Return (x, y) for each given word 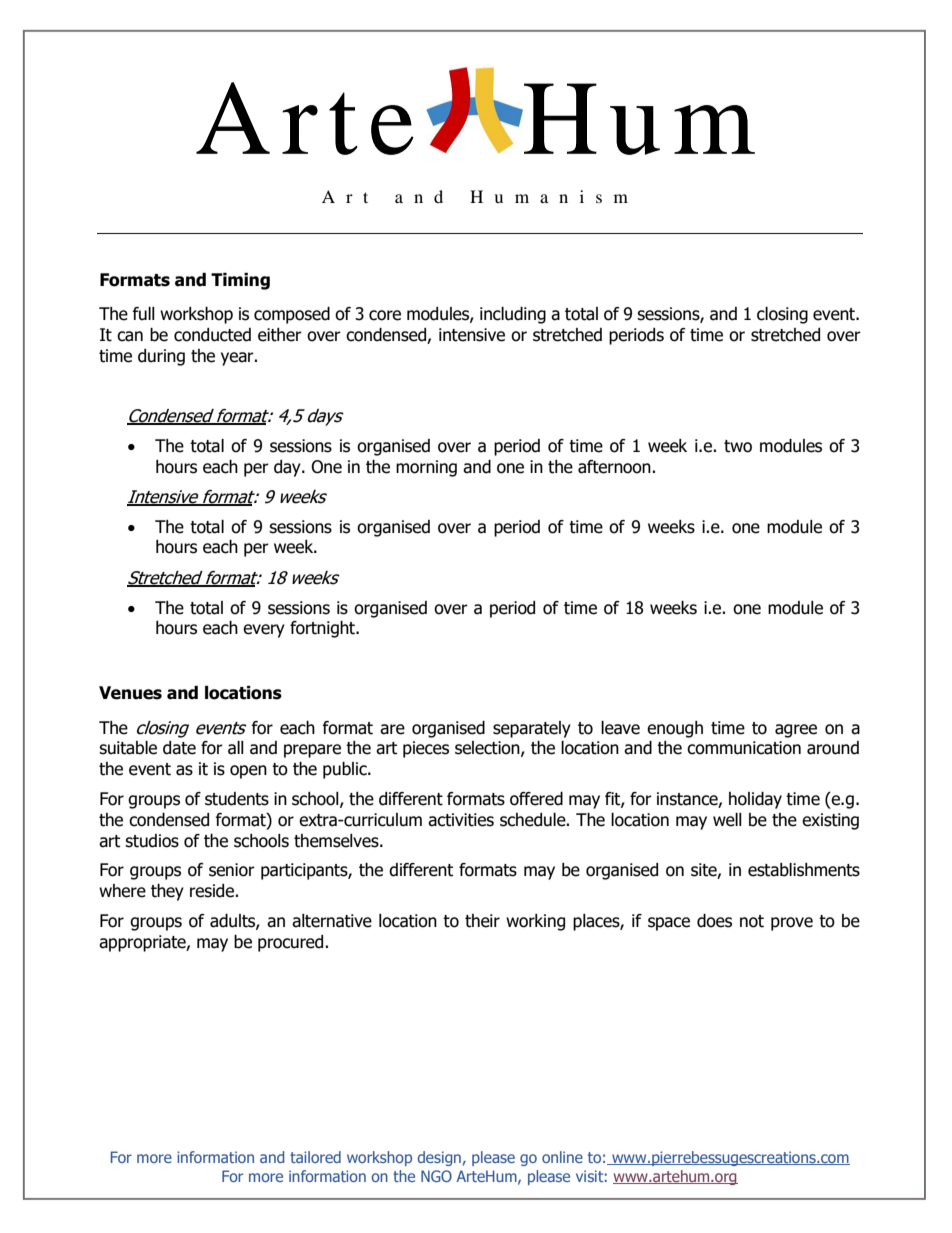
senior (232, 870)
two (738, 446)
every (264, 631)
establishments (804, 870)
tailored (315, 1157)
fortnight (324, 629)
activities (461, 820)
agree (796, 731)
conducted (212, 335)
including (513, 315)
